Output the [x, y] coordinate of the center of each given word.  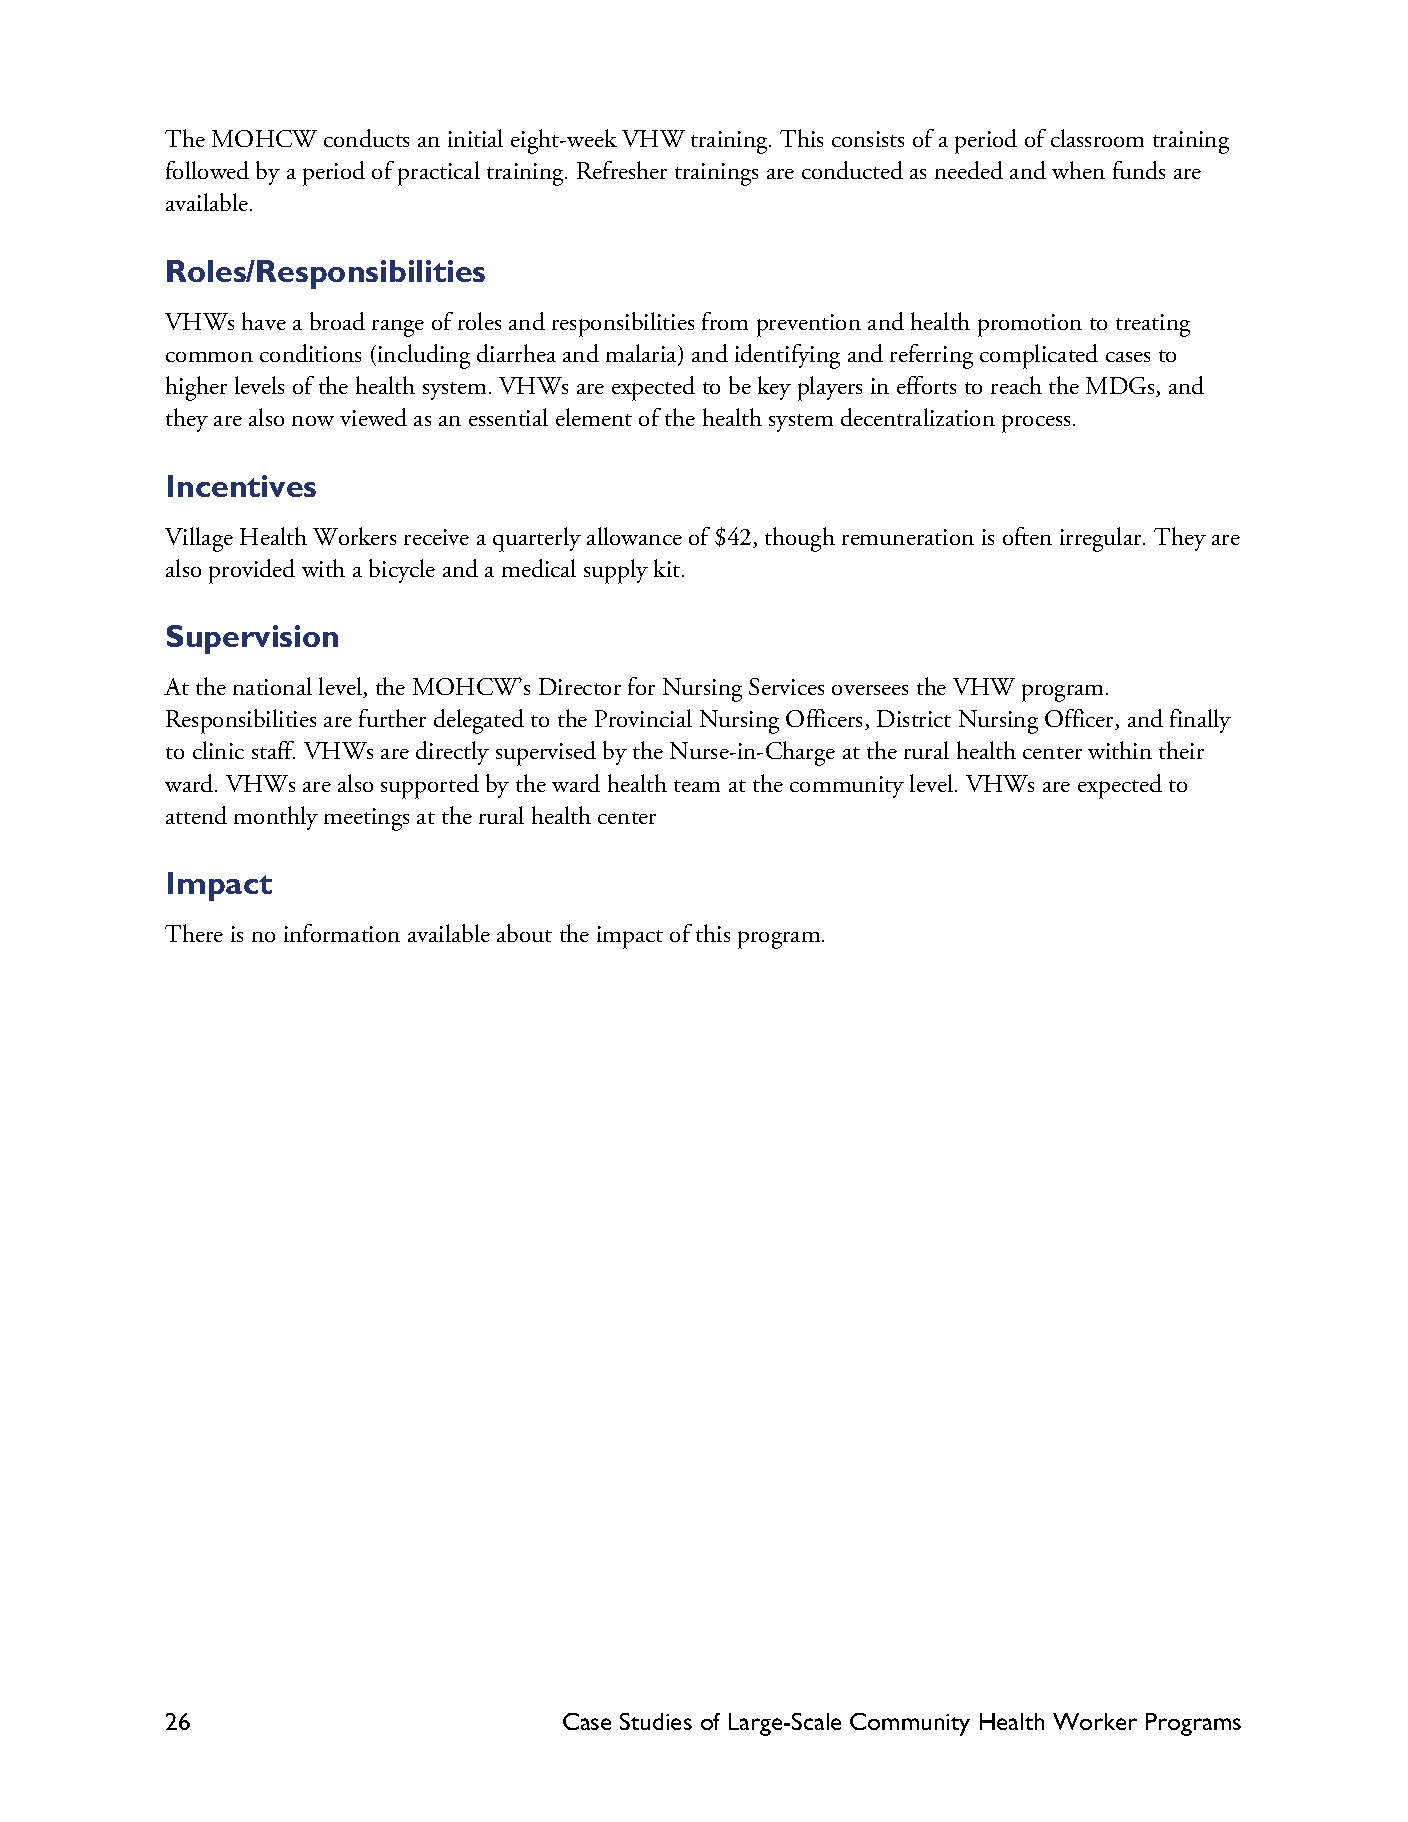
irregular [1102, 539]
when [1078, 170]
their [1181, 750]
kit [668, 568]
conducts [366, 138]
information [342, 933]
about [524, 933]
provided [252, 571]
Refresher [622, 170]
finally [1200, 721]
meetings [366, 819]
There [194, 933]
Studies [656, 1721]
